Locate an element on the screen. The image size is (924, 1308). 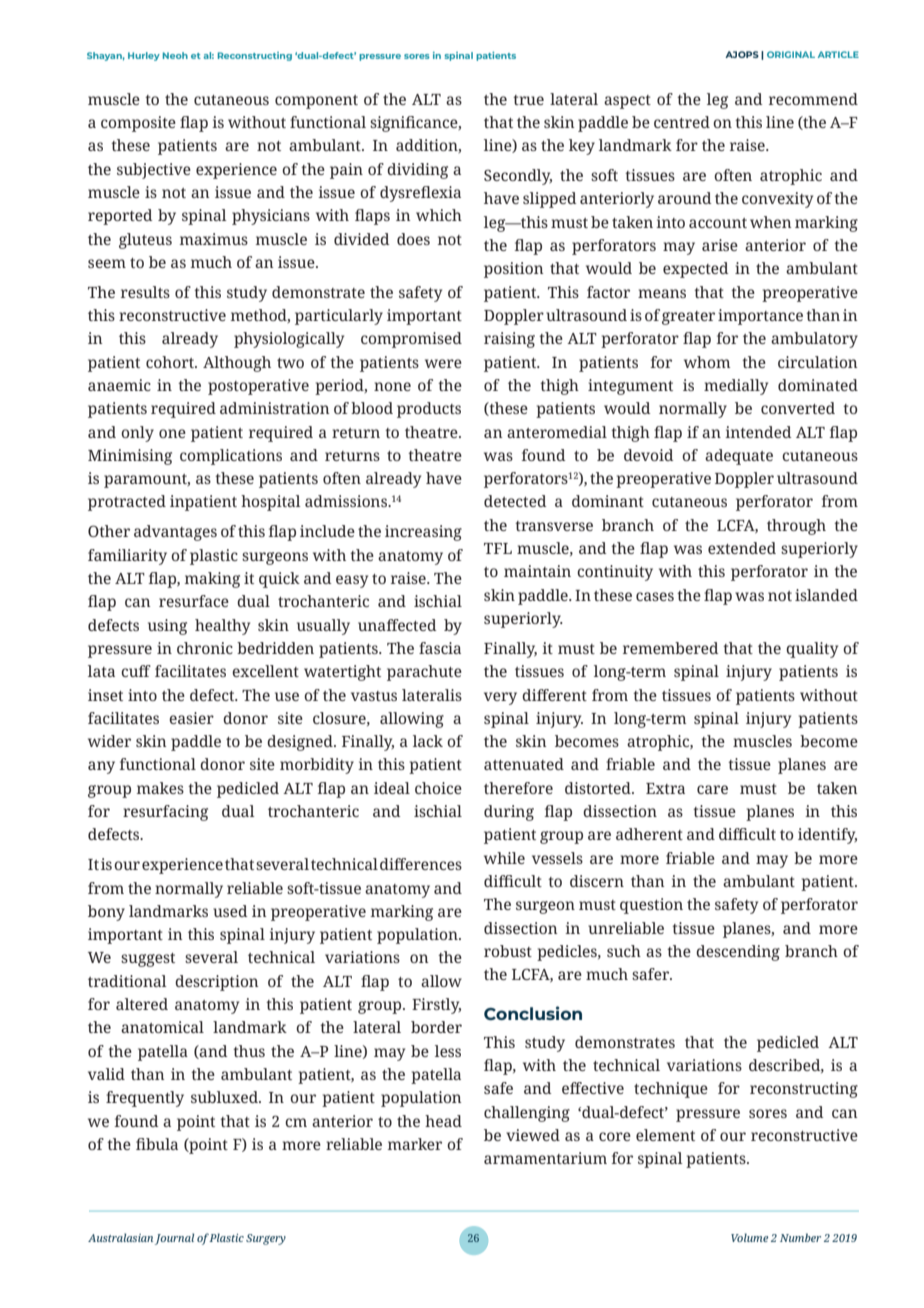
Volume is located at coordinates (749, 1237).
